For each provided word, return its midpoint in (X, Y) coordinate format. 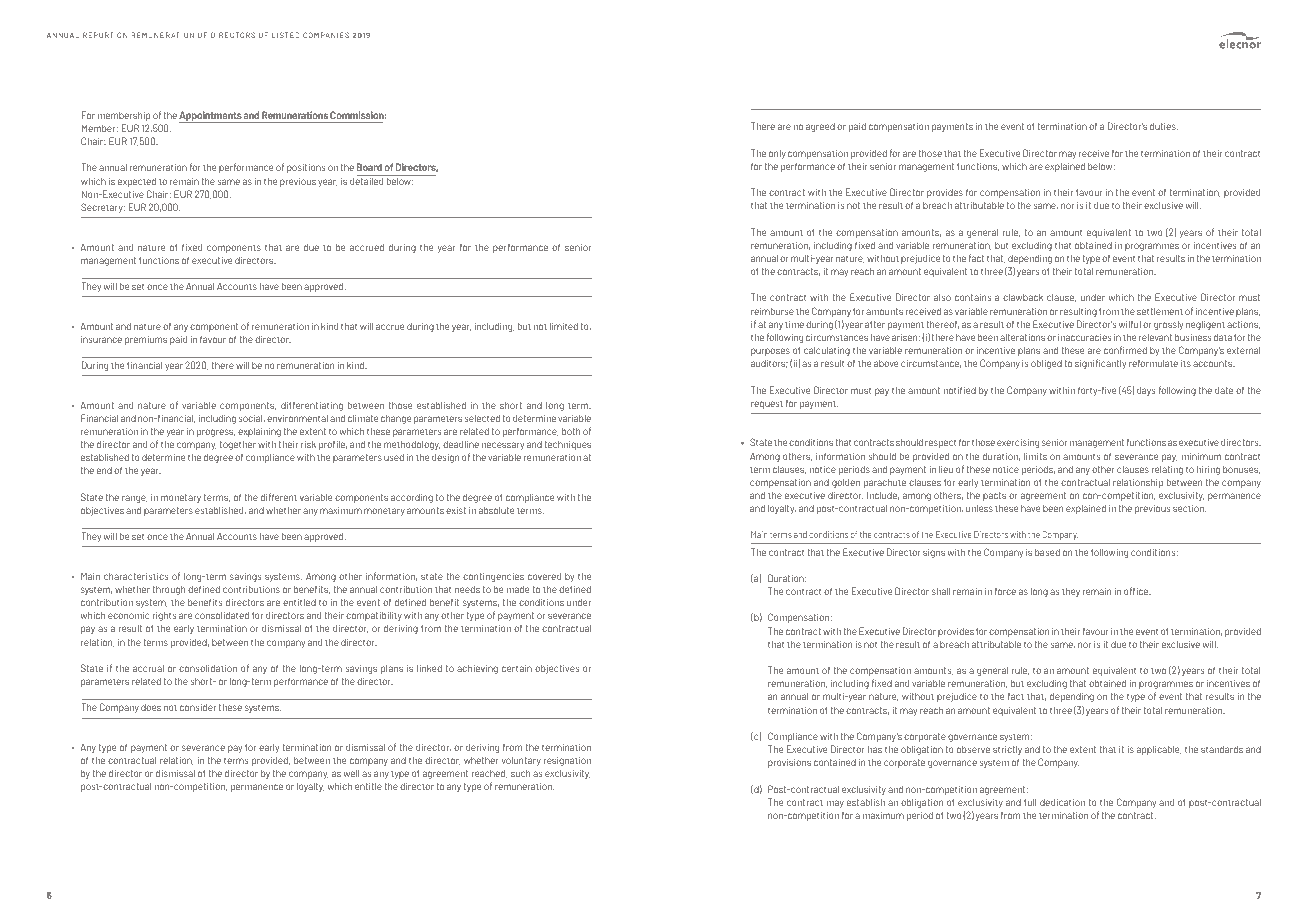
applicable (1159, 750)
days (1146, 391)
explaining (259, 432)
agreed (820, 127)
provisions (789, 763)
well (351, 773)
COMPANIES (326, 35)
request (767, 404)
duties (1164, 126)
